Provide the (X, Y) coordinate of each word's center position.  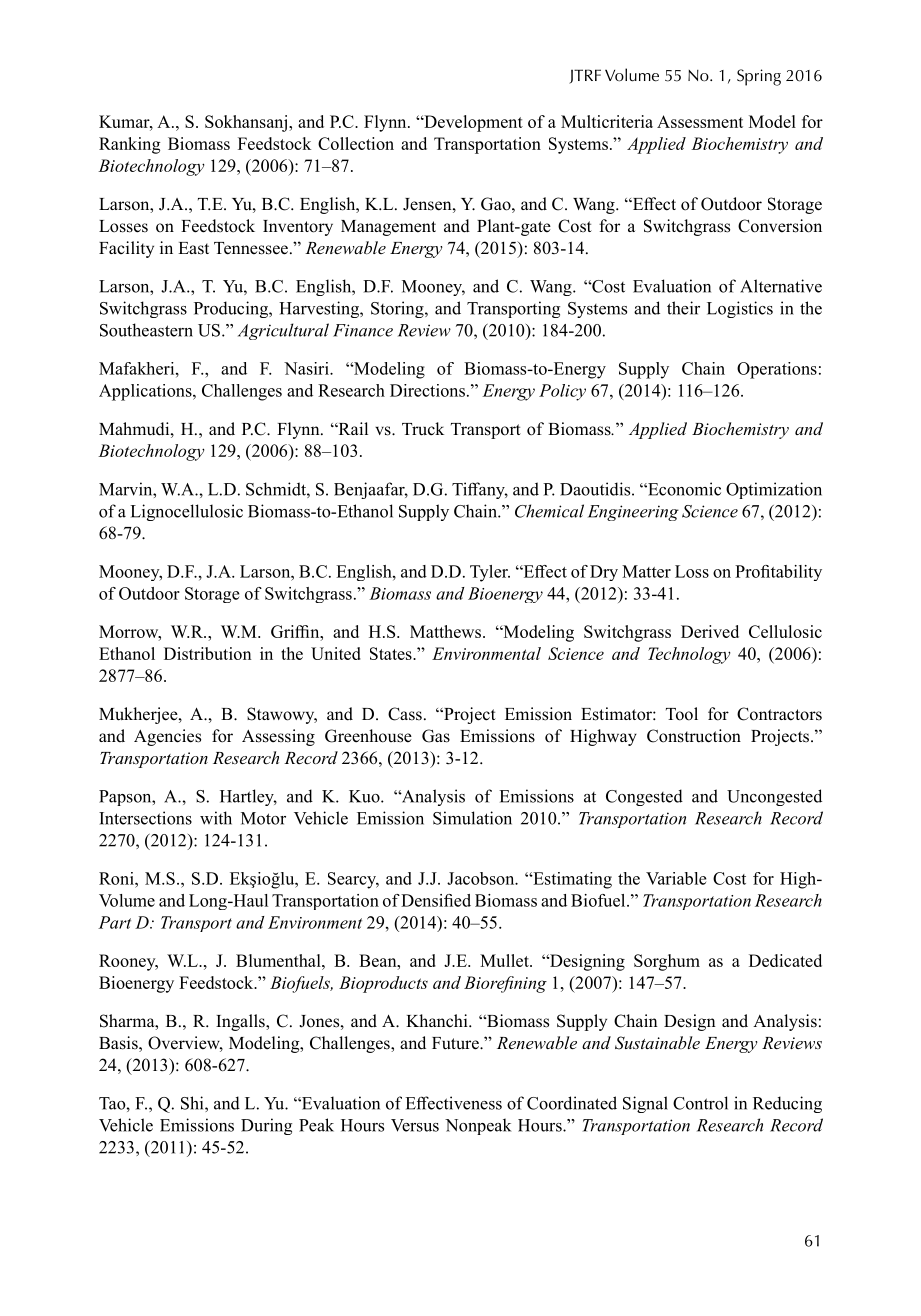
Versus (415, 1125)
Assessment (700, 121)
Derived (710, 631)
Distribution (208, 653)
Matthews (445, 631)
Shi (193, 1104)
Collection (356, 143)
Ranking (130, 145)
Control (700, 1103)
